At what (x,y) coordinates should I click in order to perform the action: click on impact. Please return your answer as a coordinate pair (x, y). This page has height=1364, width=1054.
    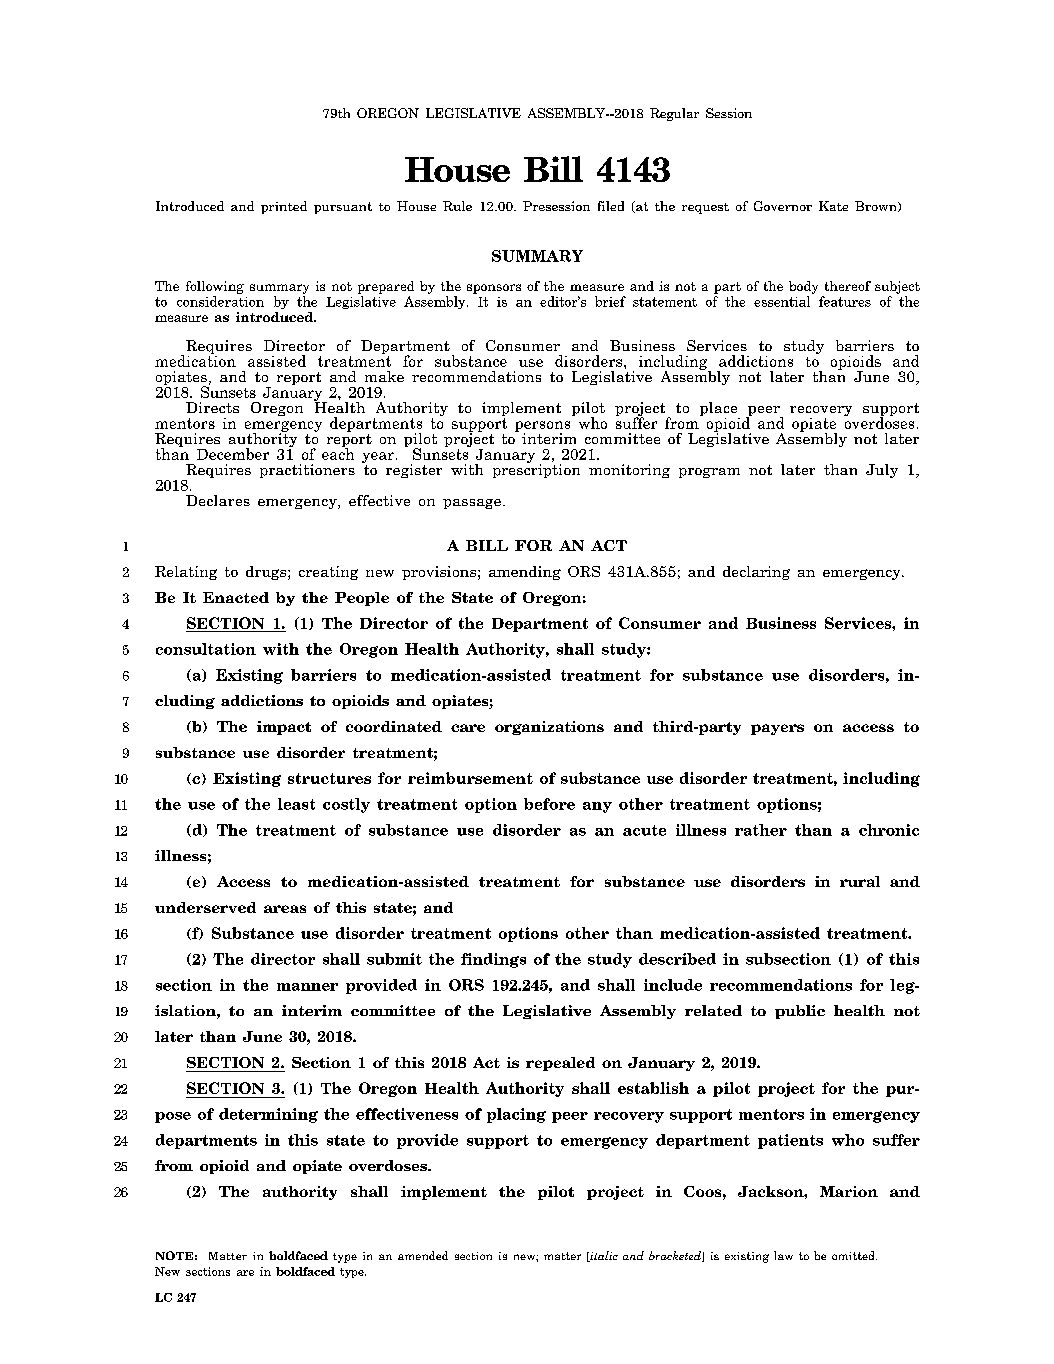
    Looking at the image, I should click on (284, 728).
